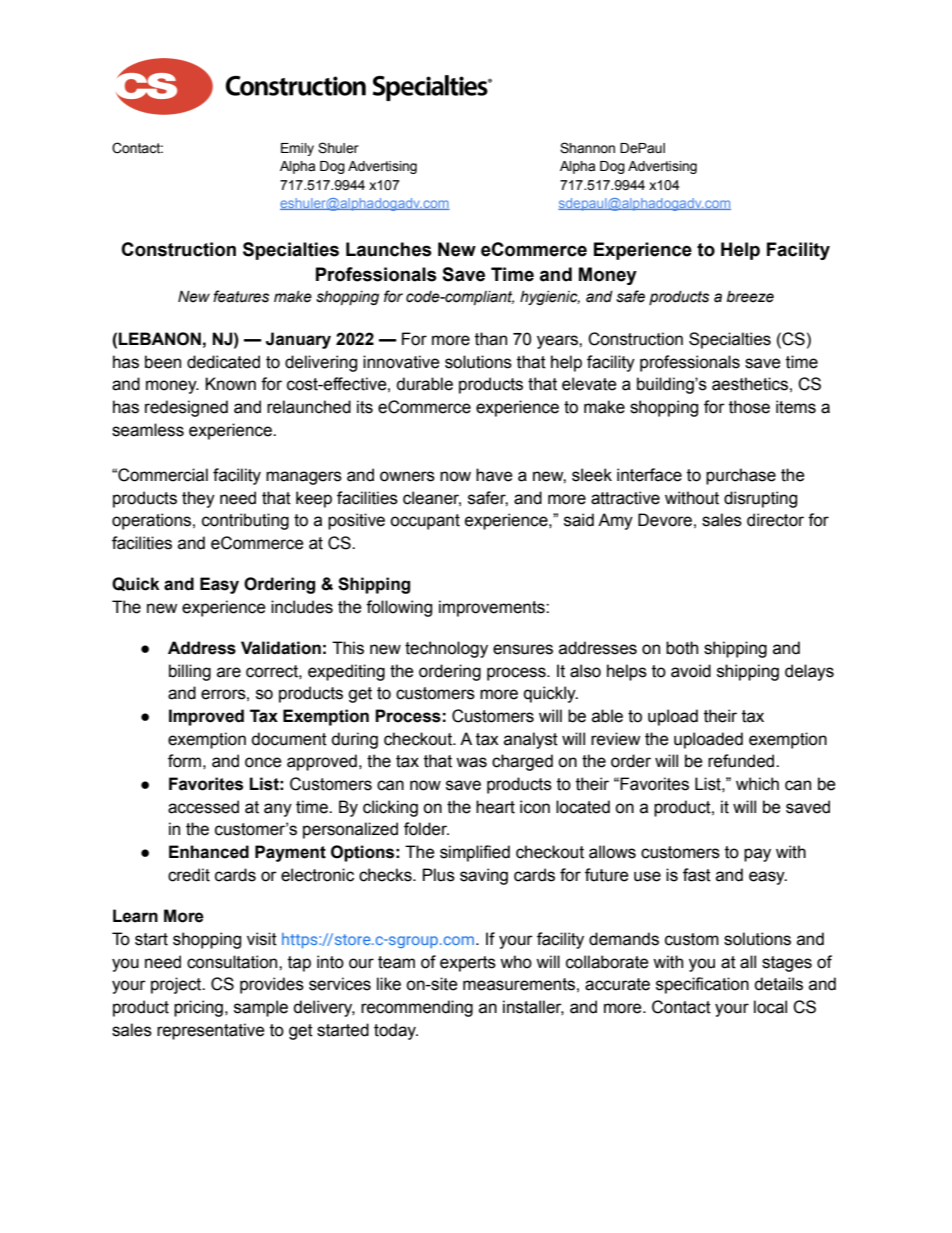 Image resolution: width=952 pixels, height=1233 pixels. What do you see at coordinates (297, 149) in the image?
I see `Emily` at bounding box center [297, 149].
